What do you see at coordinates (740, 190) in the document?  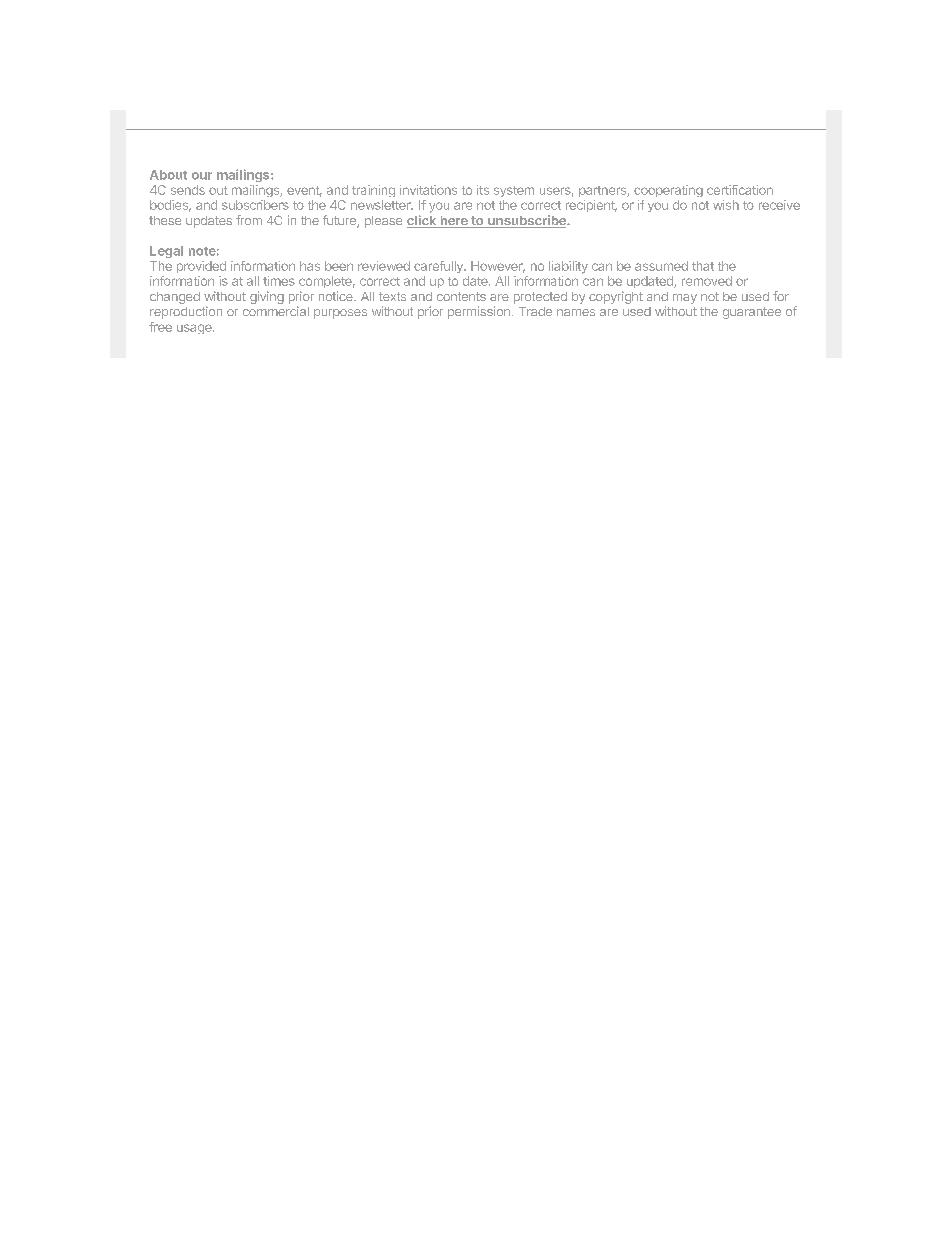 I see `certification` at bounding box center [740, 190].
